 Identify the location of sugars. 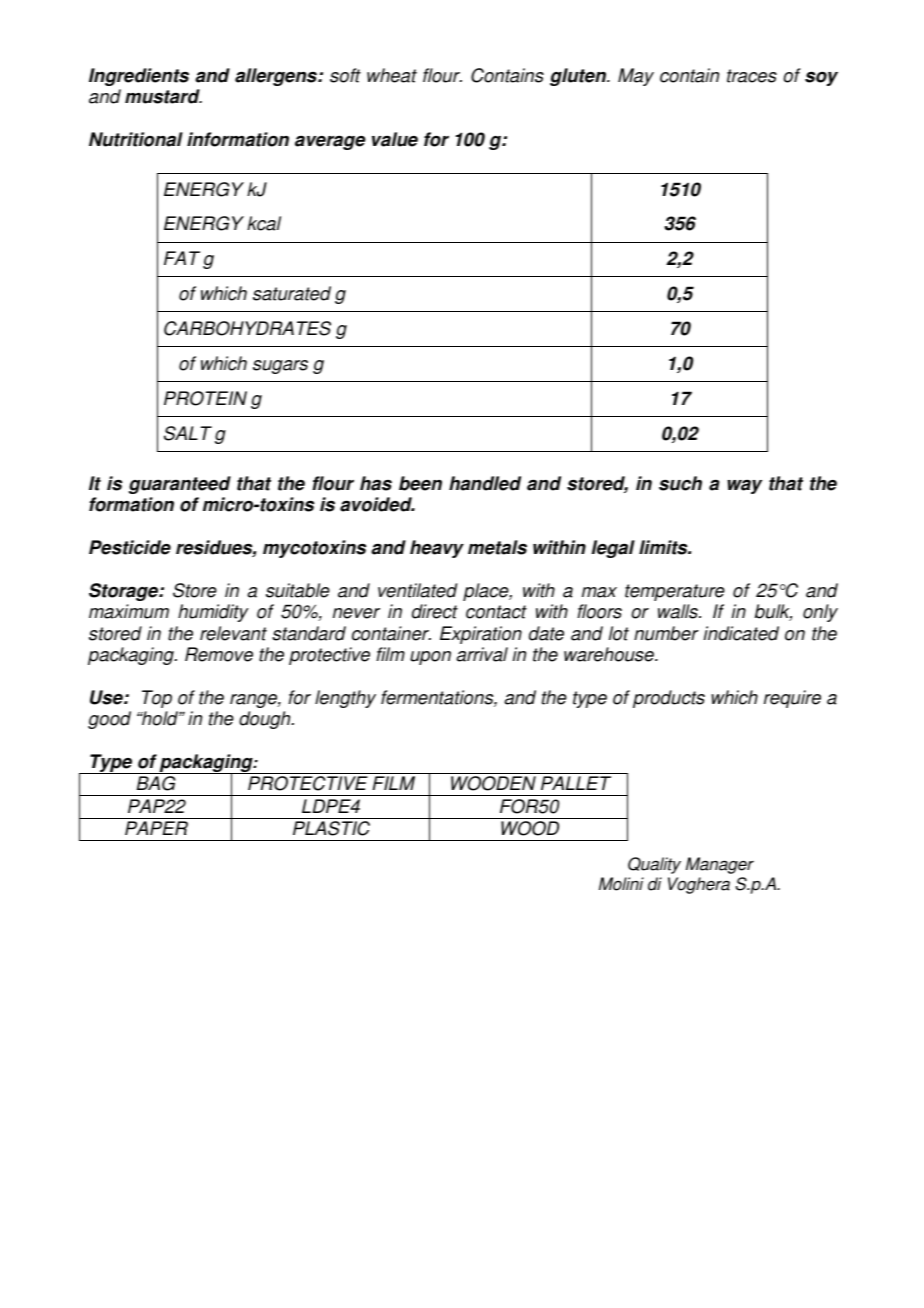
(280, 367).
